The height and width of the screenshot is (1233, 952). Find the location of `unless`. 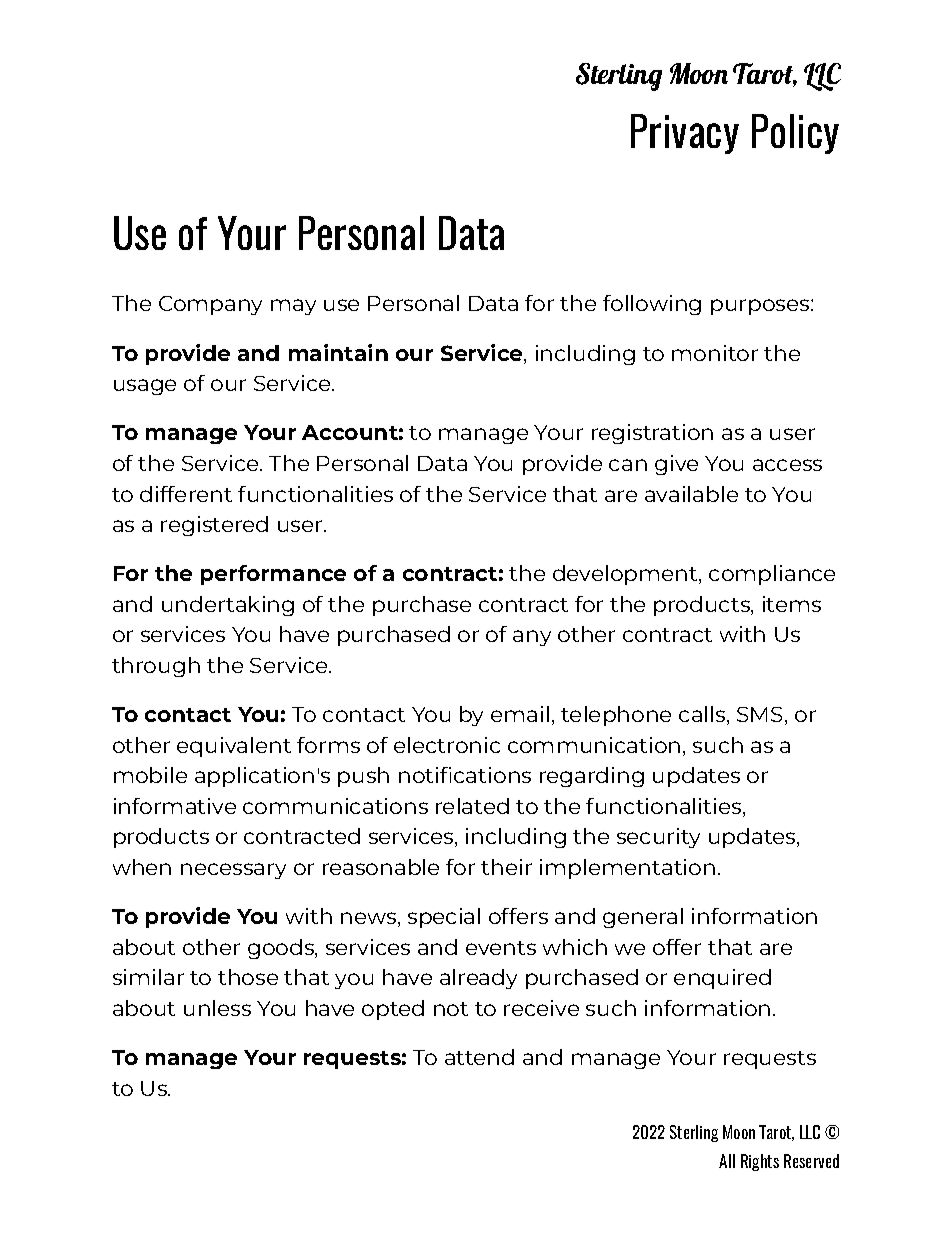

unless is located at coordinates (217, 1008).
